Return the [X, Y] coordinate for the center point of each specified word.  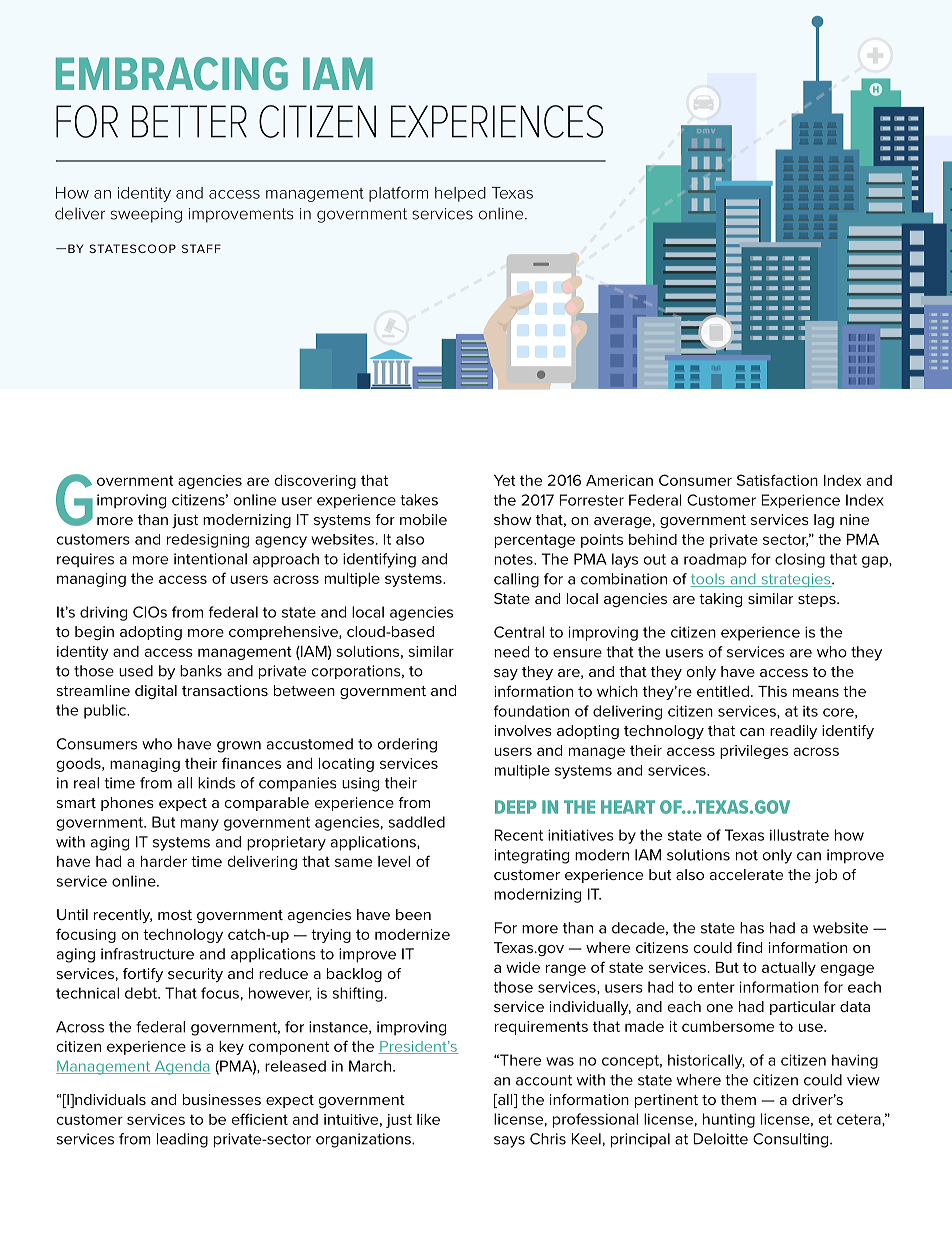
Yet [505, 480]
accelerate [746, 874]
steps [818, 600]
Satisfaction [777, 480]
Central [519, 632]
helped [460, 194]
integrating [532, 856]
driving [103, 613]
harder [164, 861]
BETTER [189, 121]
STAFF [201, 248]
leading [182, 1140]
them [738, 1099]
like [428, 1119]
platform [398, 194]
